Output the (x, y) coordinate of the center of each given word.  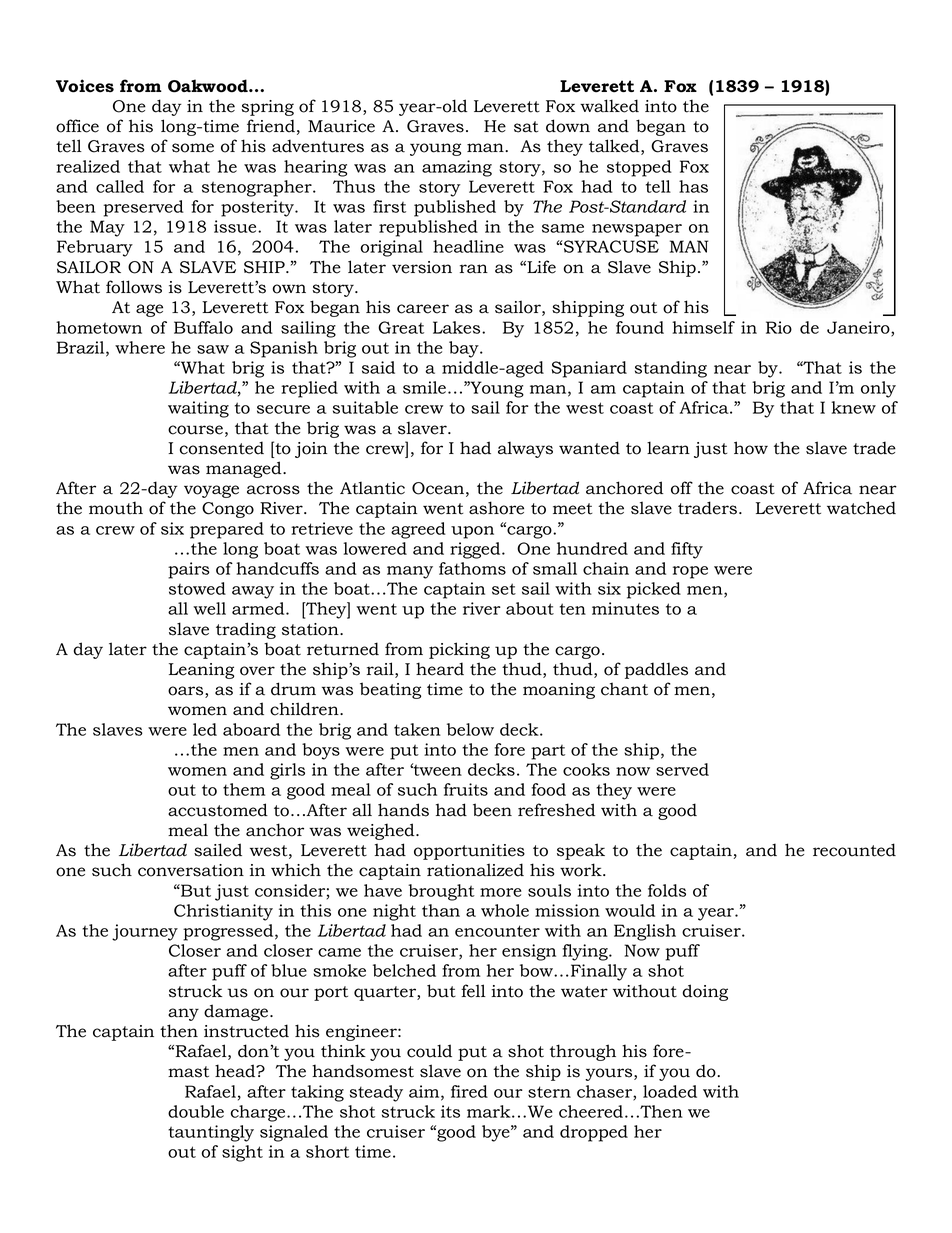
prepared (227, 530)
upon (472, 532)
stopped (639, 168)
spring (267, 108)
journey (145, 932)
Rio (779, 327)
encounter (497, 931)
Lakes (458, 327)
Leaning (201, 671)
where (140, 347)
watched (861, 508)
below (470, 729)
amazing (457, 168)
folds (667, 890)
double (196, 1111)
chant (624, 689)
